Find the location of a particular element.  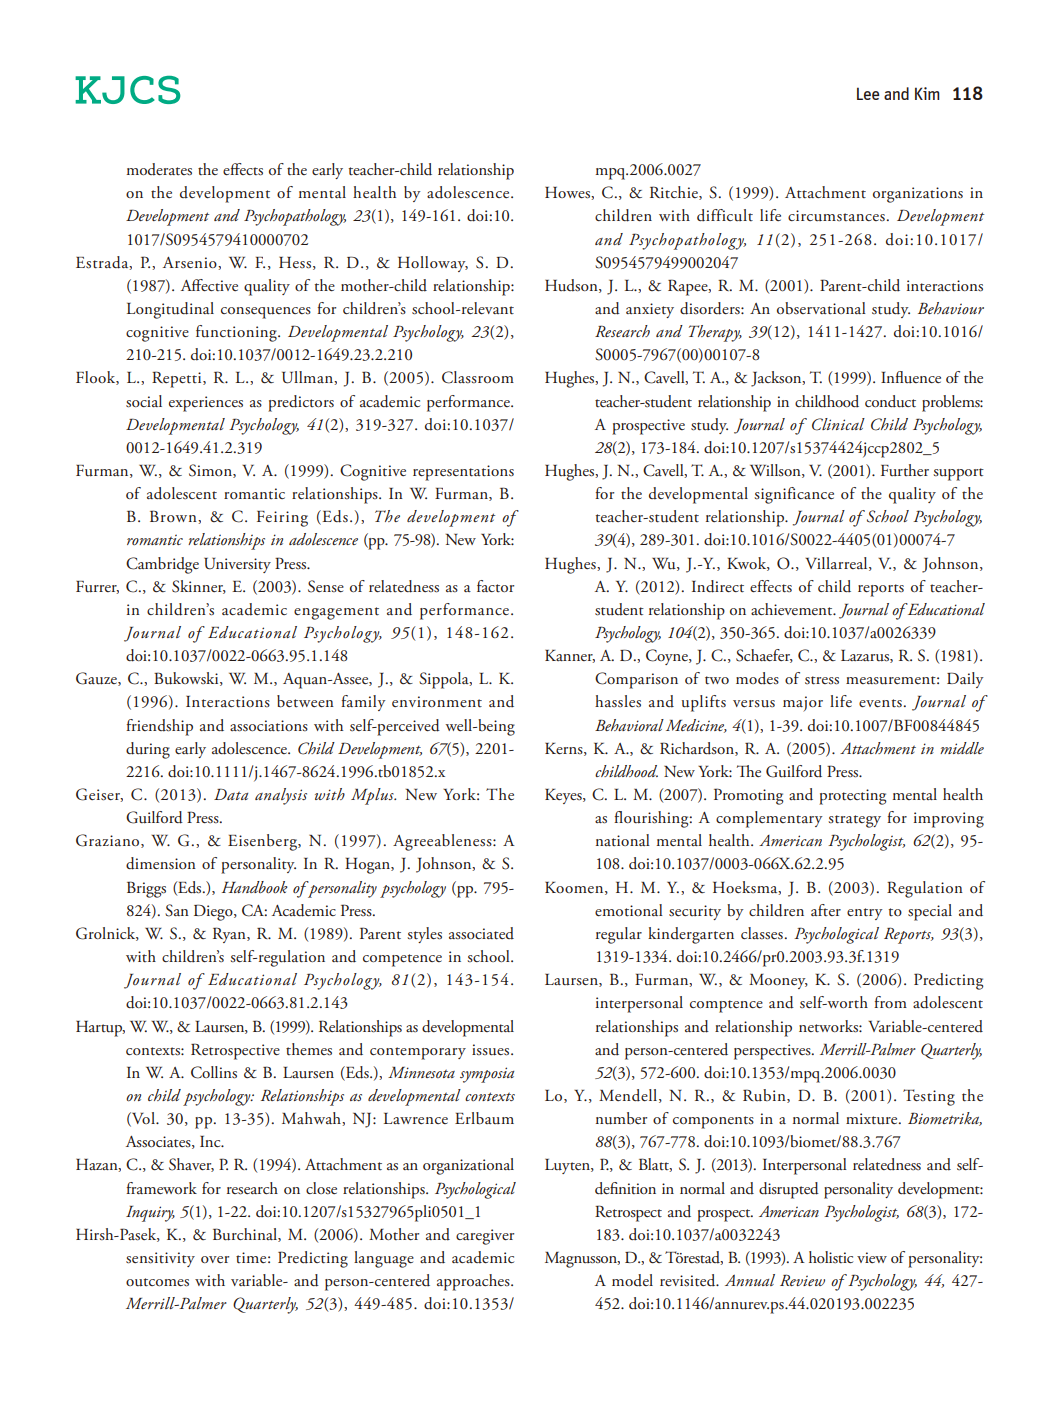

entry is located at coordinates (865, 914).
